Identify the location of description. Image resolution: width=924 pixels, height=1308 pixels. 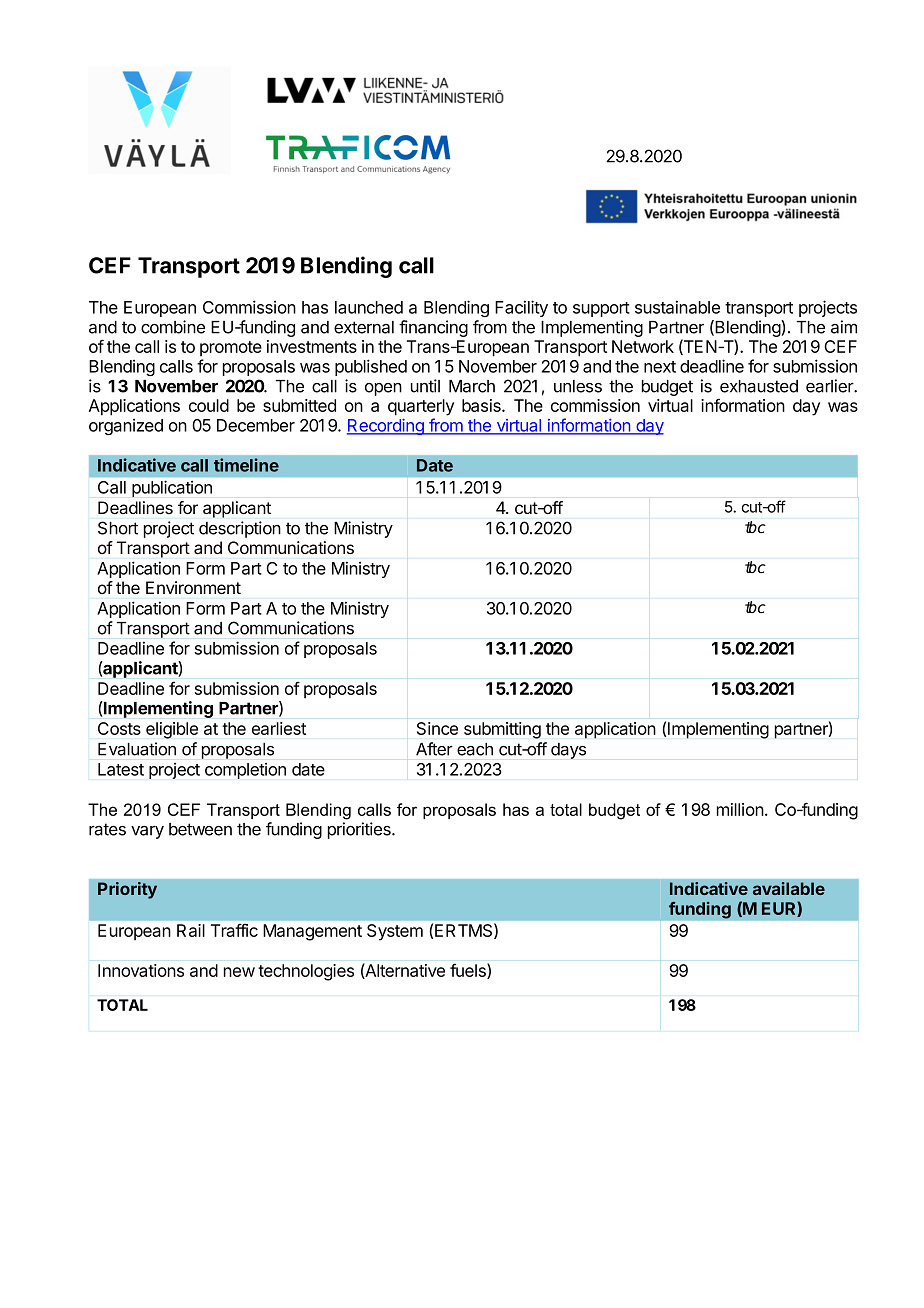
(240, 529).
